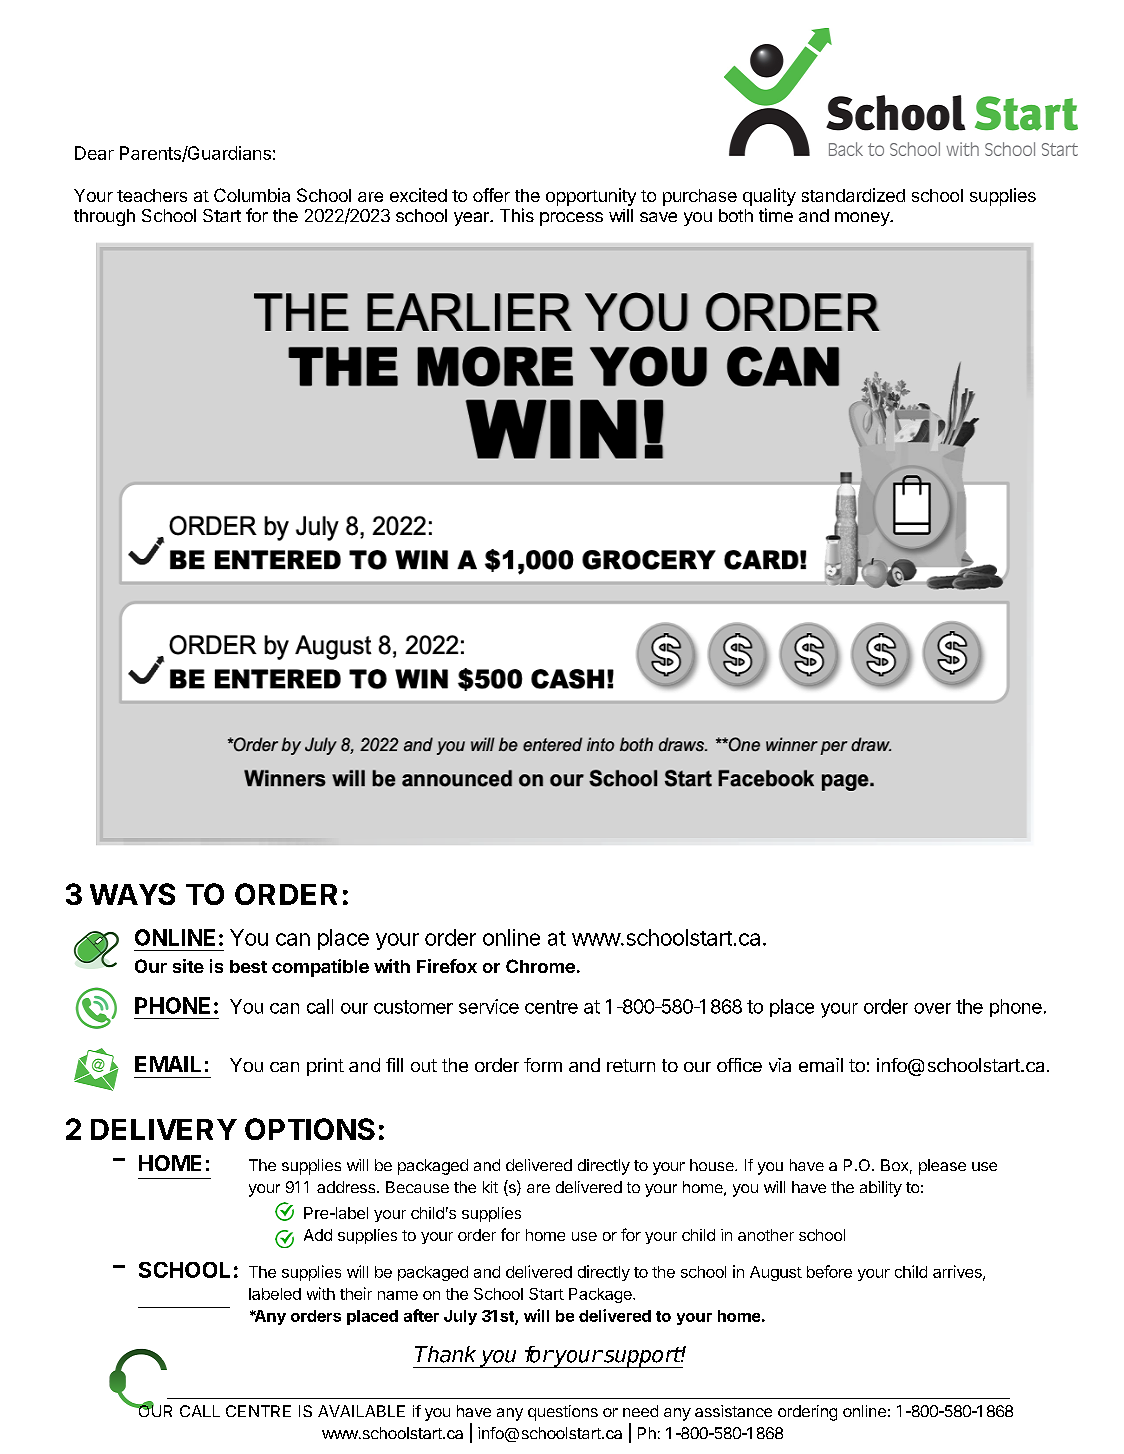 This screenshot has width=1124, height=1454. Describe the element at coordinates (932, 1008) in the screenshot. I see `over` at that location.
